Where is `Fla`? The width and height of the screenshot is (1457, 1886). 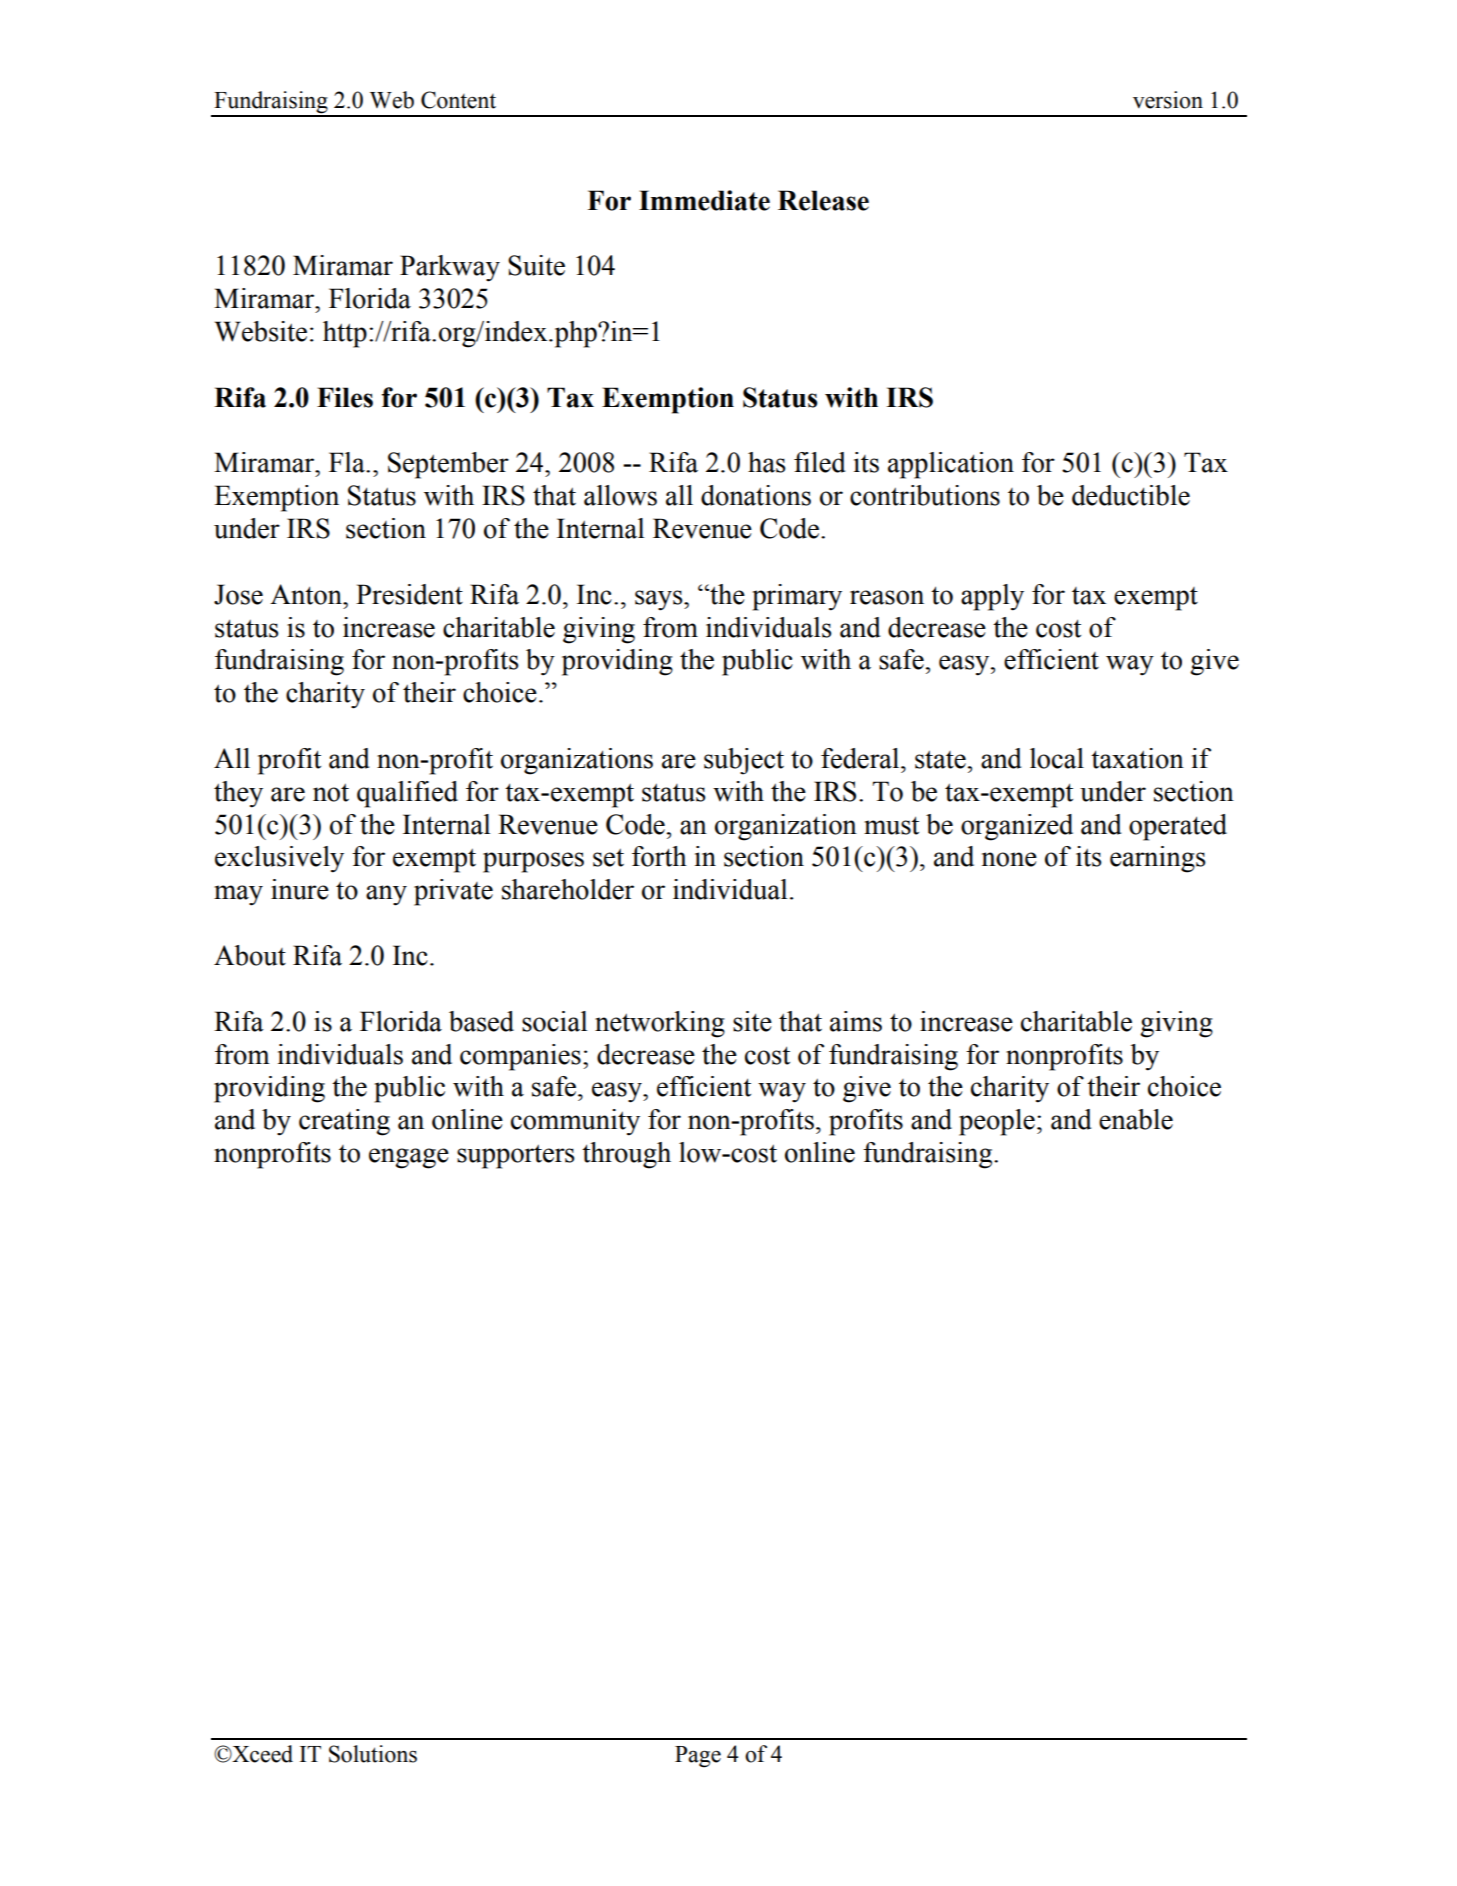 Fla is located at coordinates (348, 462).
